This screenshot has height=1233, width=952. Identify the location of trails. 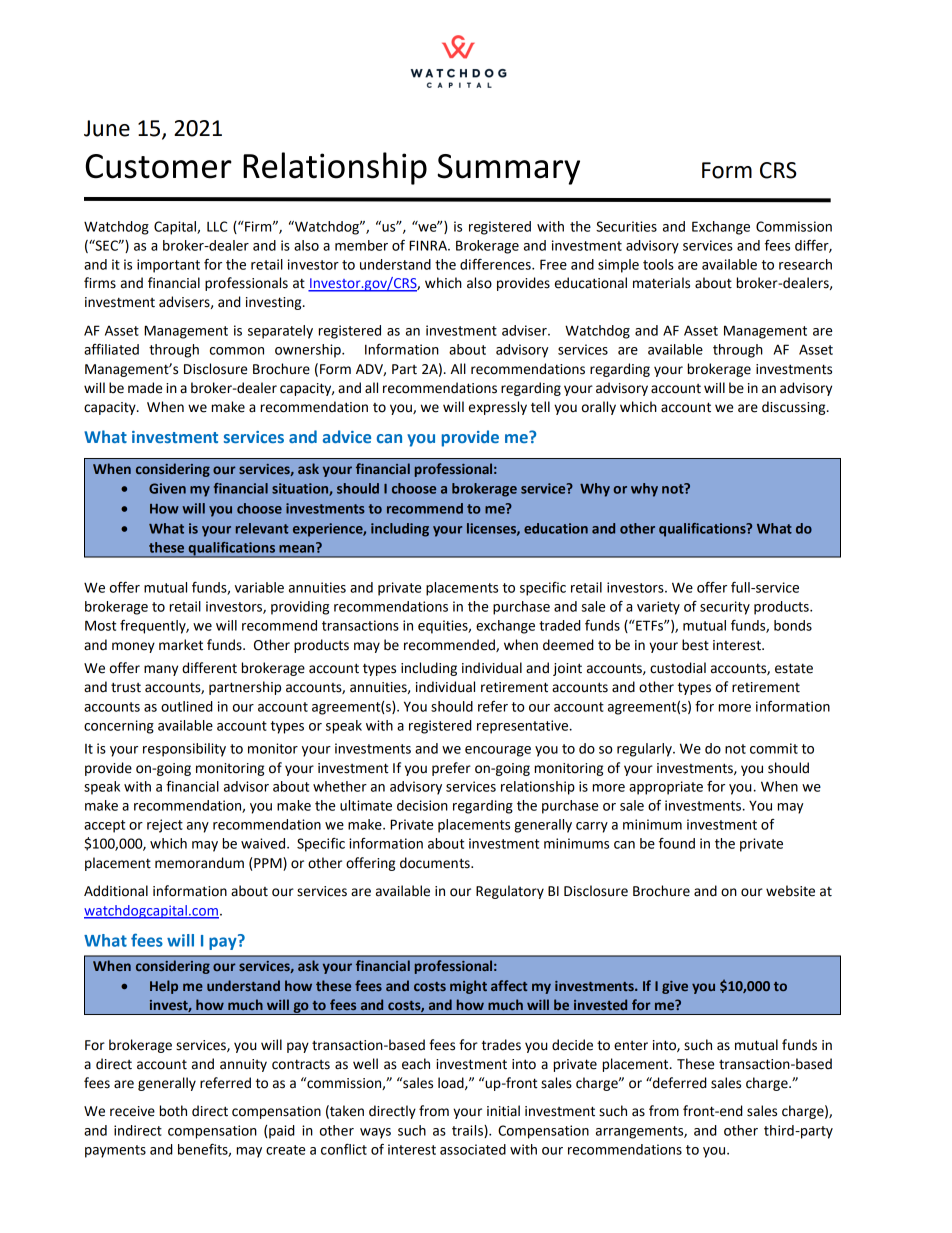
(468, 1131).
